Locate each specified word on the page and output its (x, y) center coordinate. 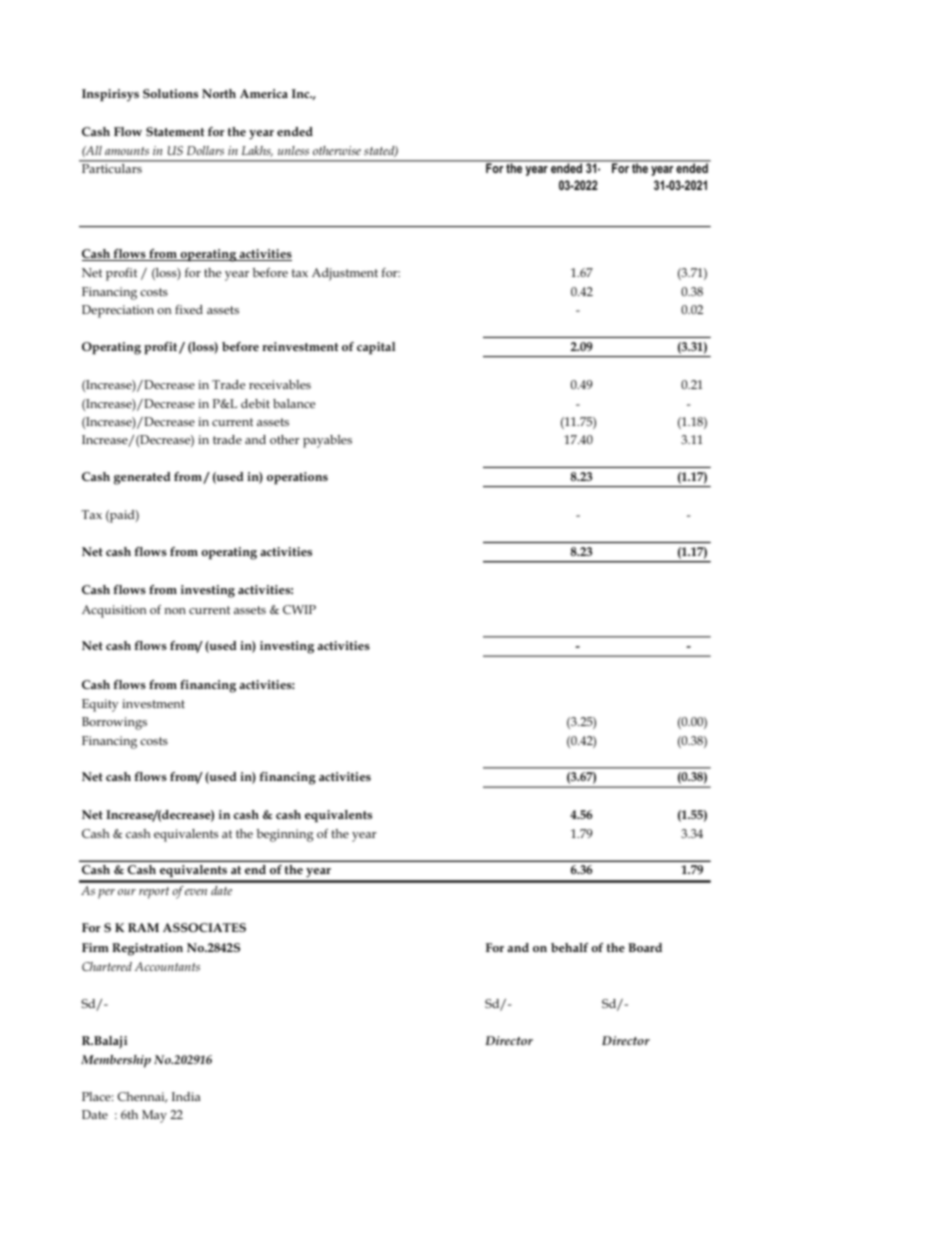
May (154, 1116)
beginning (285, 835)
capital (376, 348)
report (154, 893)
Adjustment (345, 274)
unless (293, 150)
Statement (175, 131)
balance (294, 403)
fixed (189, 309)
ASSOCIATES (204, 927)
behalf (569, 947)
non (175, 611)
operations (297, 478)
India (186, 1096)
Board (645, 947)
